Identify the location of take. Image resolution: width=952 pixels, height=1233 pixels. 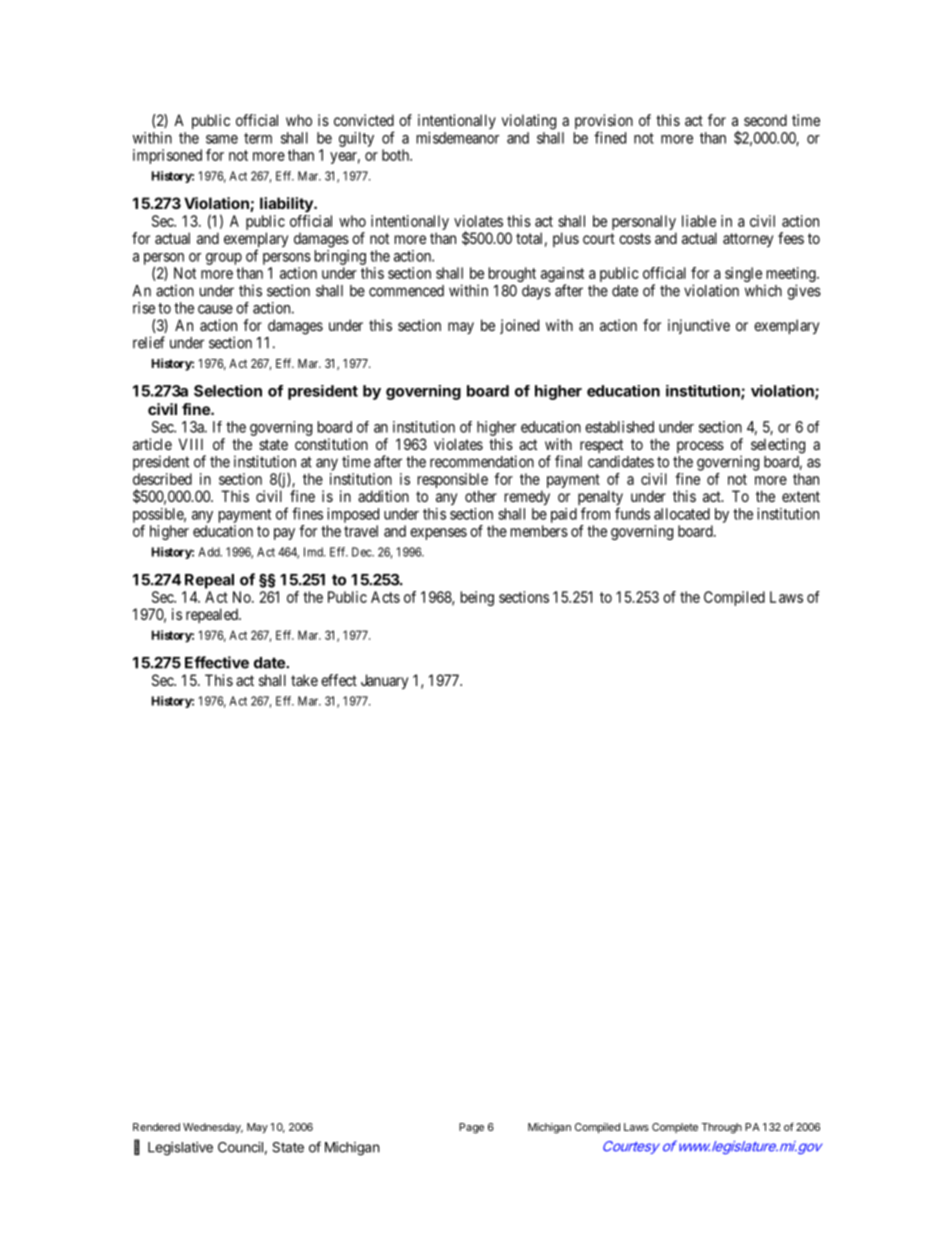
(304, 680).
